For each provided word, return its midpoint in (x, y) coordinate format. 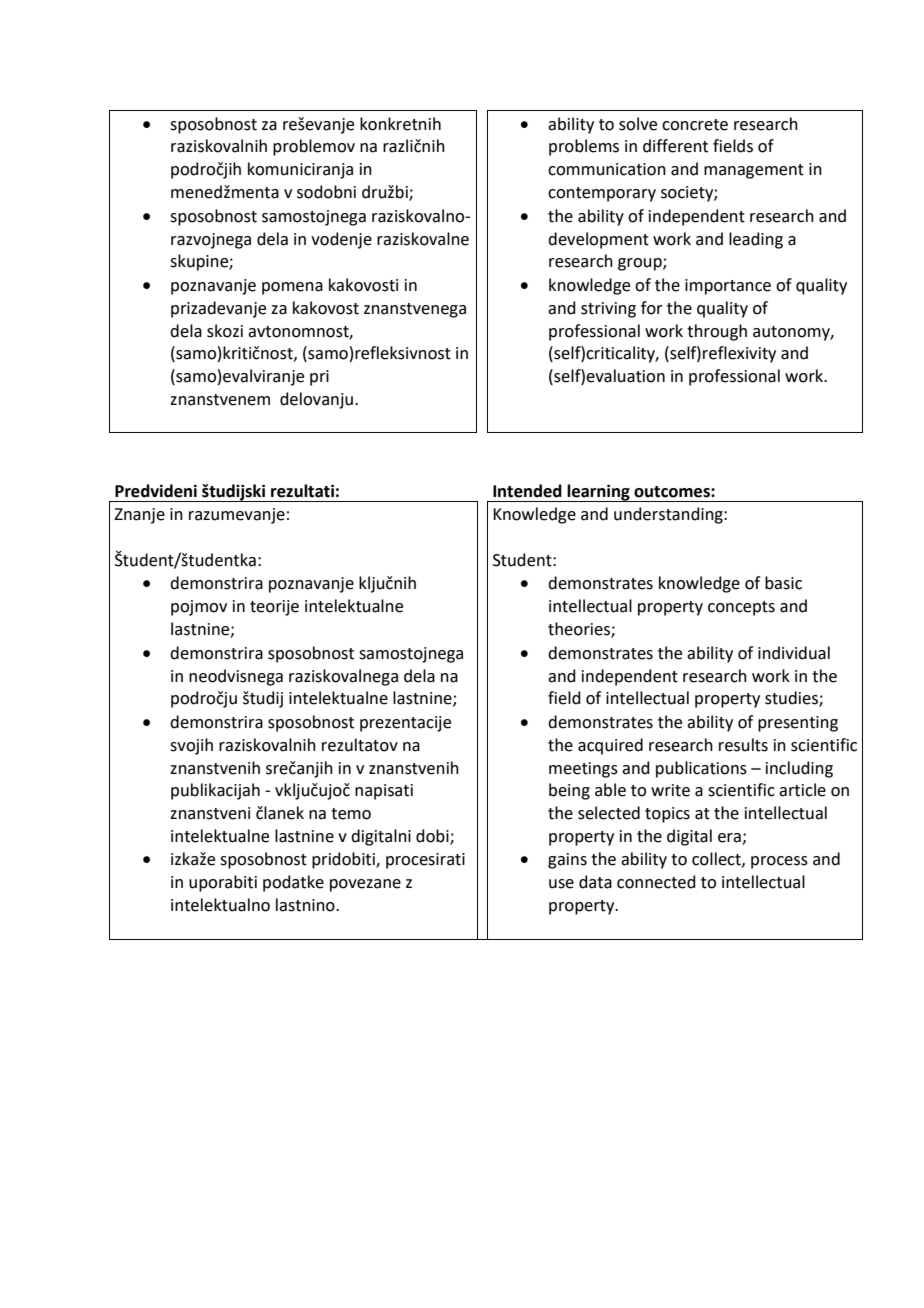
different (675, 146)
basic (783, 583)
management (754, 171)
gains (567, 861)
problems (584, 147)
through (717, 332)
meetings (583, 770)
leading (756, 240)
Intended (527, 491)
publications (701, 769)
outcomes (673, 492)
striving (608, 310)
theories (580, 630)
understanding (669, 515)
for (652, 308)
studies (792, 699)
